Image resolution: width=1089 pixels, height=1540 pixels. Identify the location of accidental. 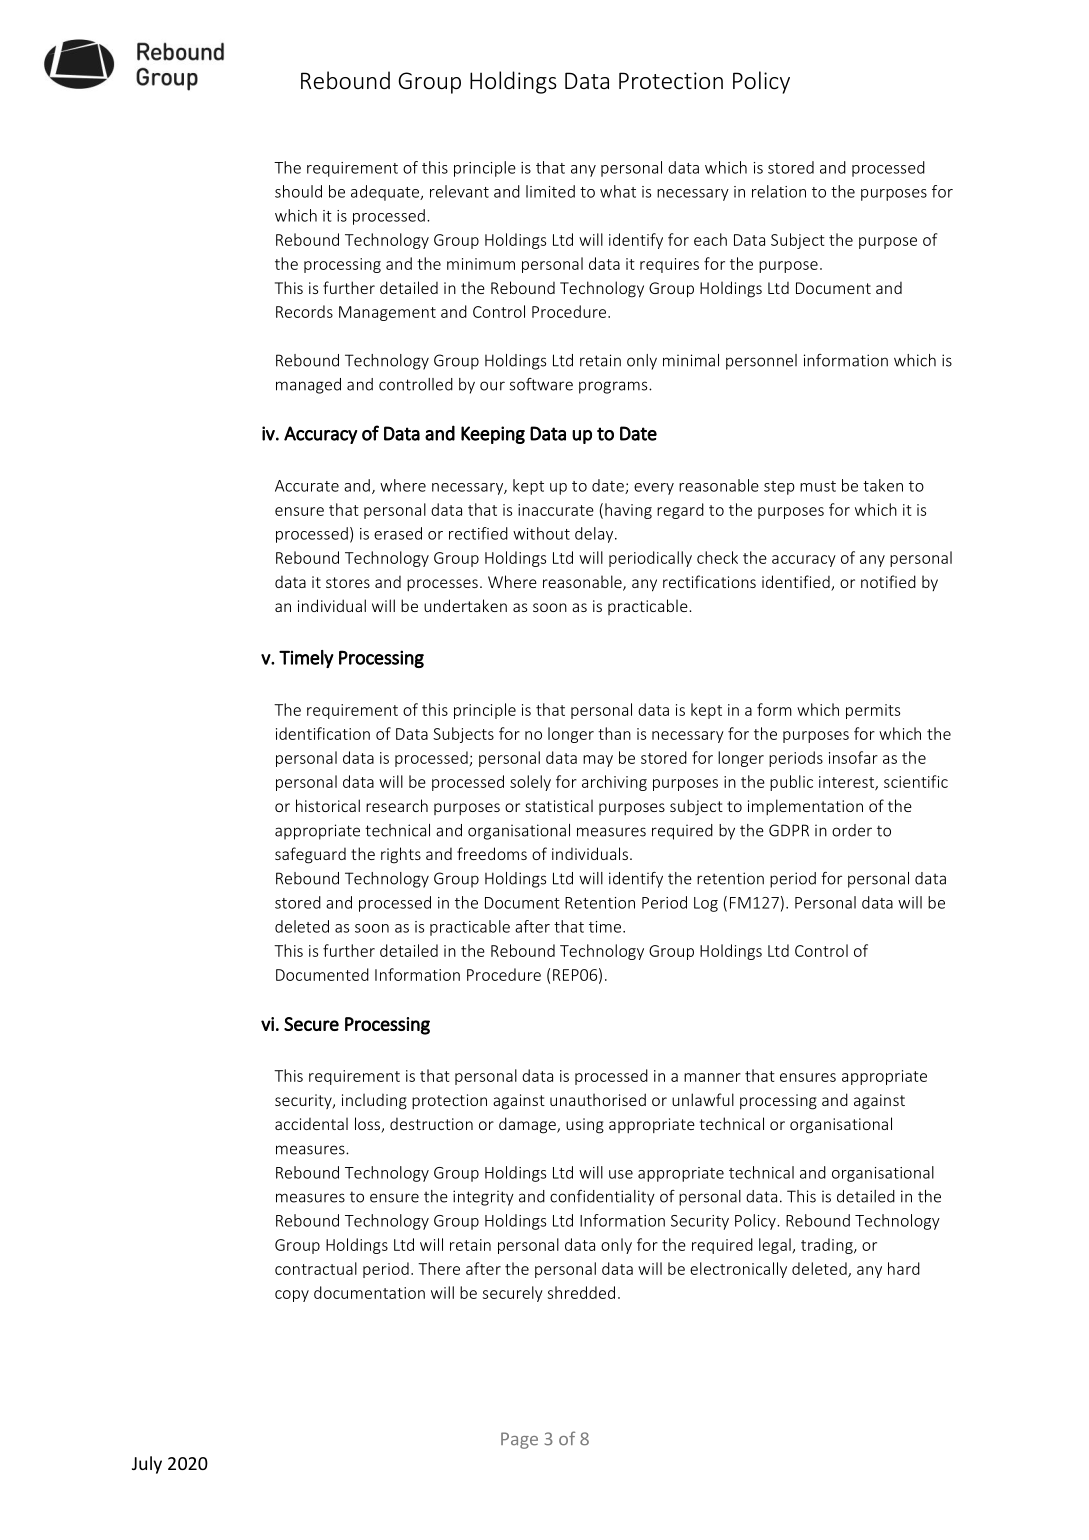
(311, 1123).
